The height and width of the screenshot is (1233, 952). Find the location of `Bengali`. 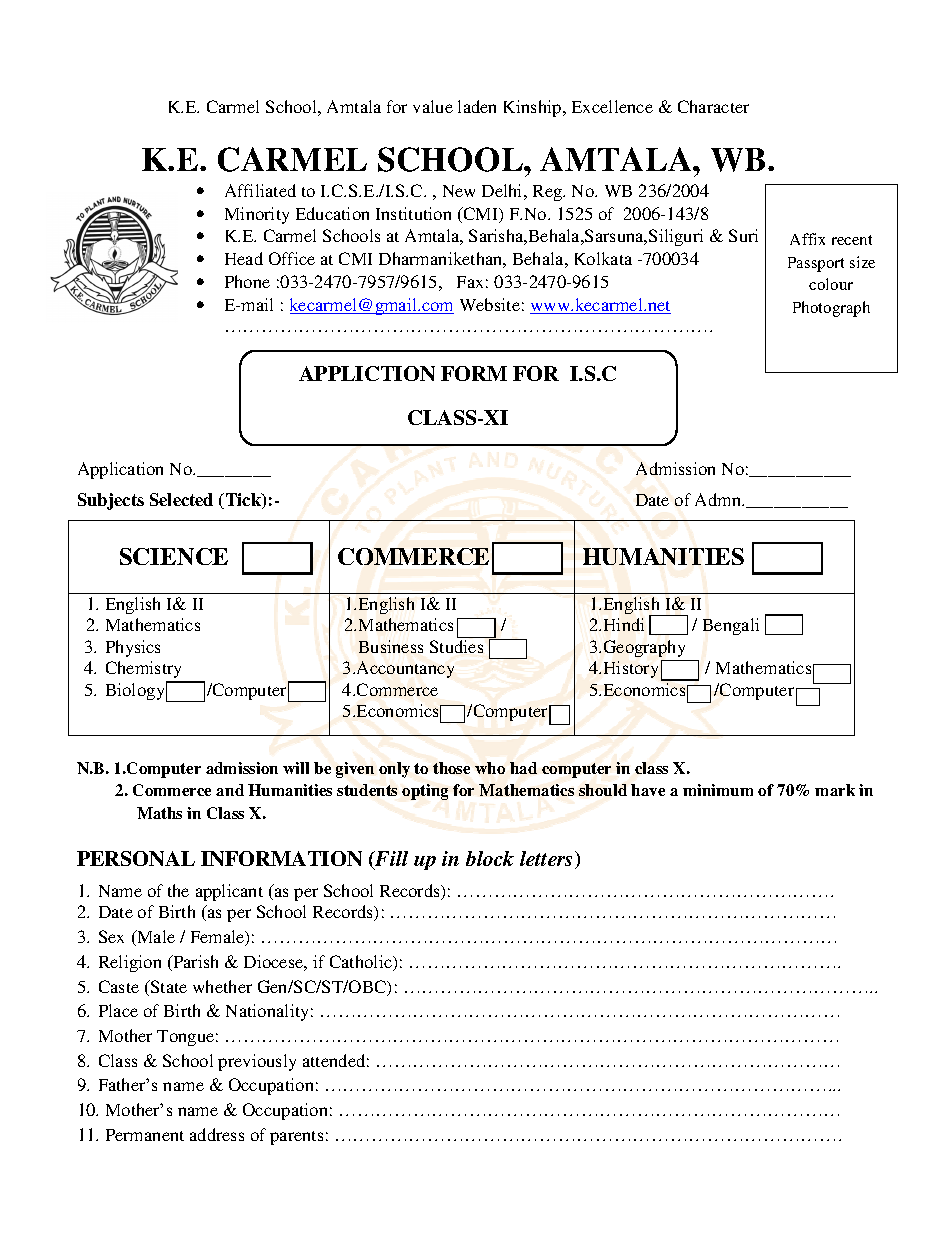

Bengali is located at coordinates (731, 626).
